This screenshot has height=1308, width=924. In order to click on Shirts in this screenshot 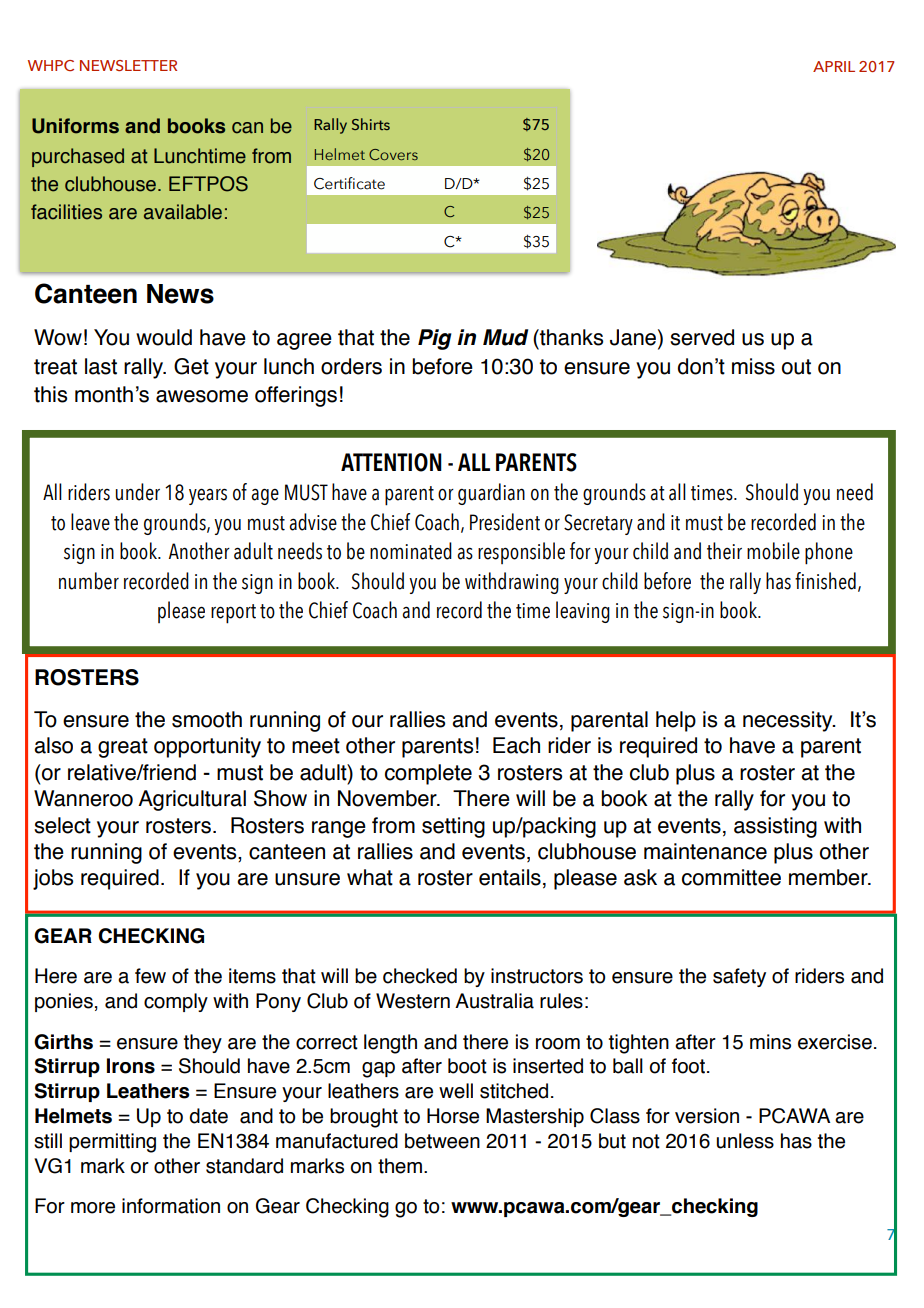, I will do `click(371, 124)`.
